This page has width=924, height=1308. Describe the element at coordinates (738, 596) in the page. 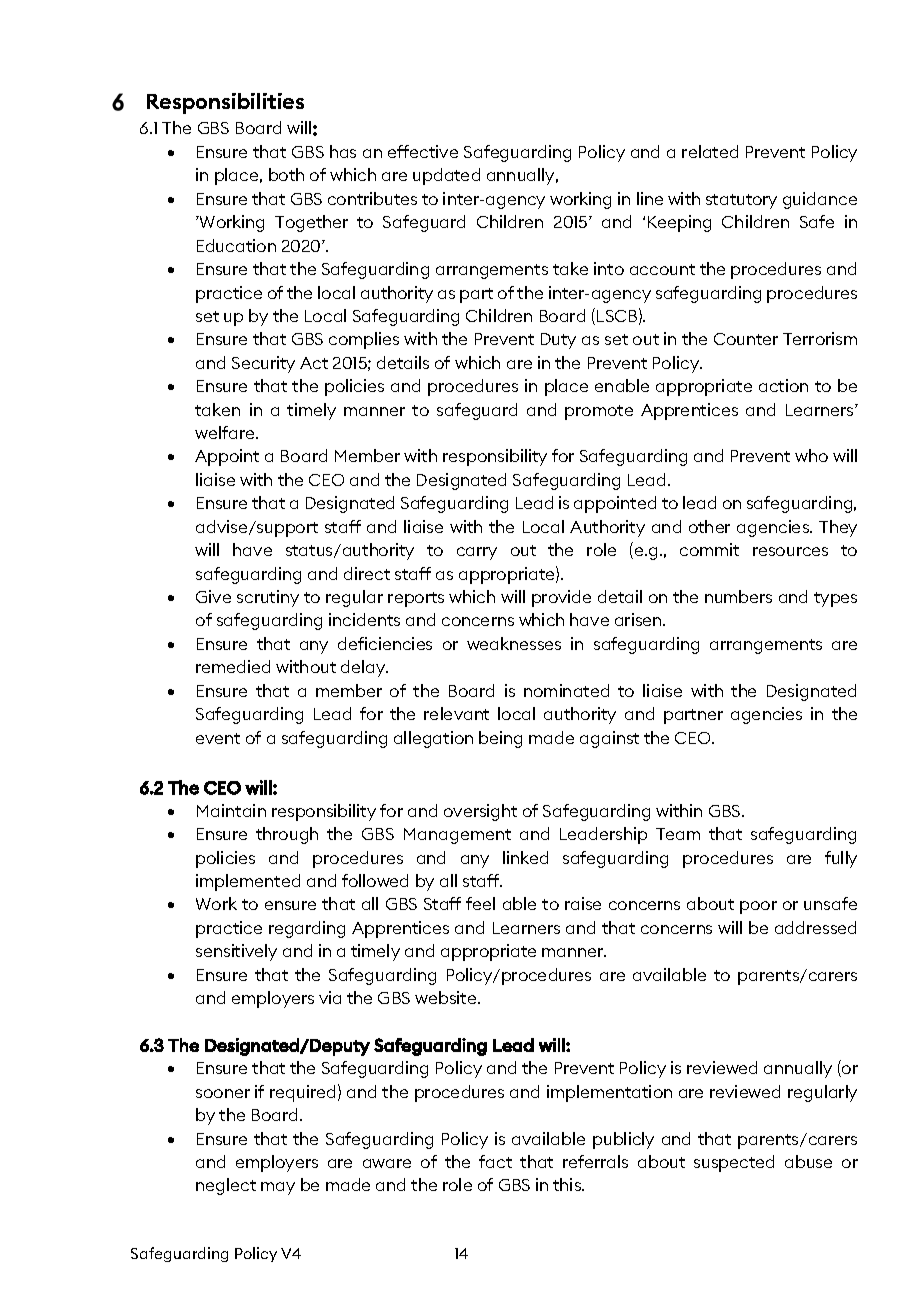

I see `numbers` at that location.
